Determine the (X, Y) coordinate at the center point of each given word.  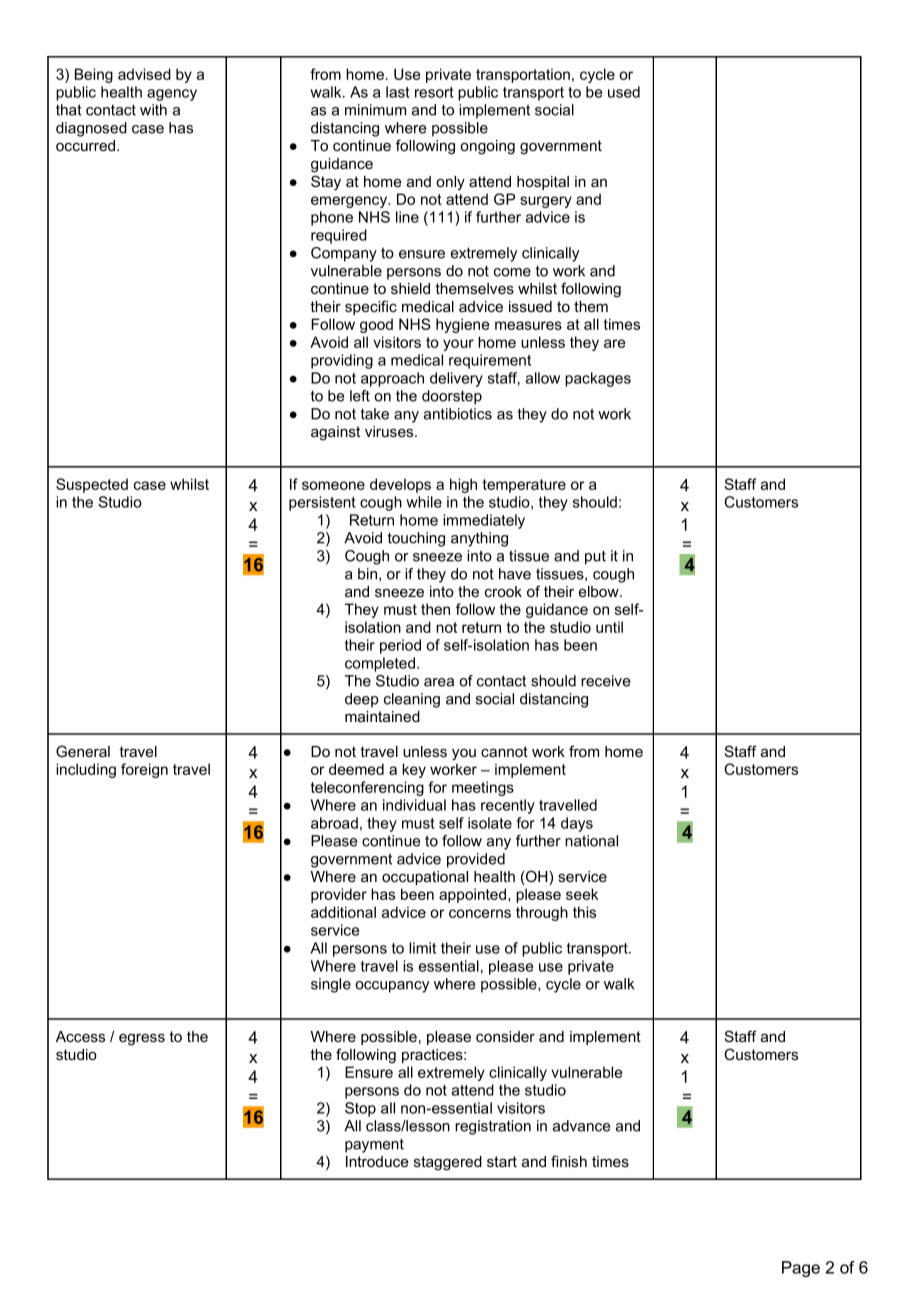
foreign (144, 770)
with (153, 110)
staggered (448, 1163)
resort (434, 92)
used (624, 92)
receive (605, 681)
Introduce (377, 1161)
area (439, 682)
